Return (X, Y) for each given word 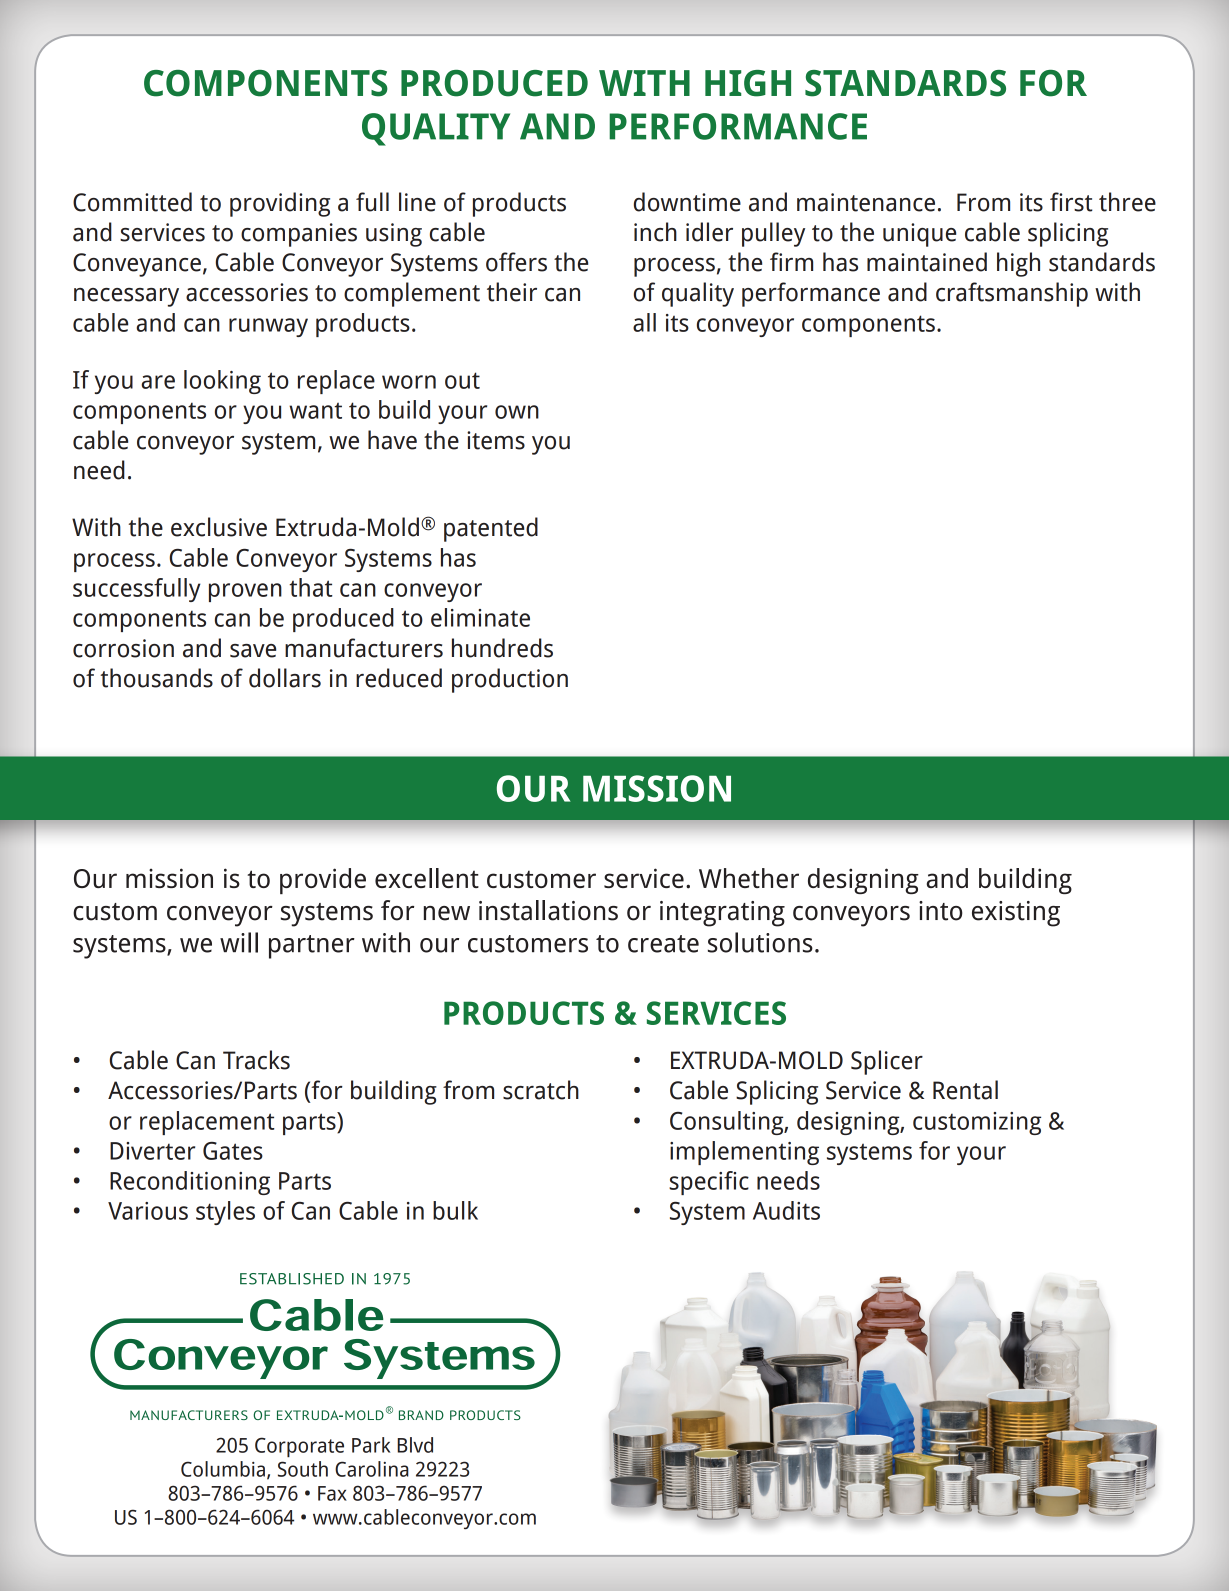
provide (323, 881)
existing (1016, 914)
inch (655, 232)
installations (548, 910)
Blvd (415, 1445)
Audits (786, 1210)
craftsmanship (1012, 294)
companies (299, 235)
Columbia (224, 1470)
